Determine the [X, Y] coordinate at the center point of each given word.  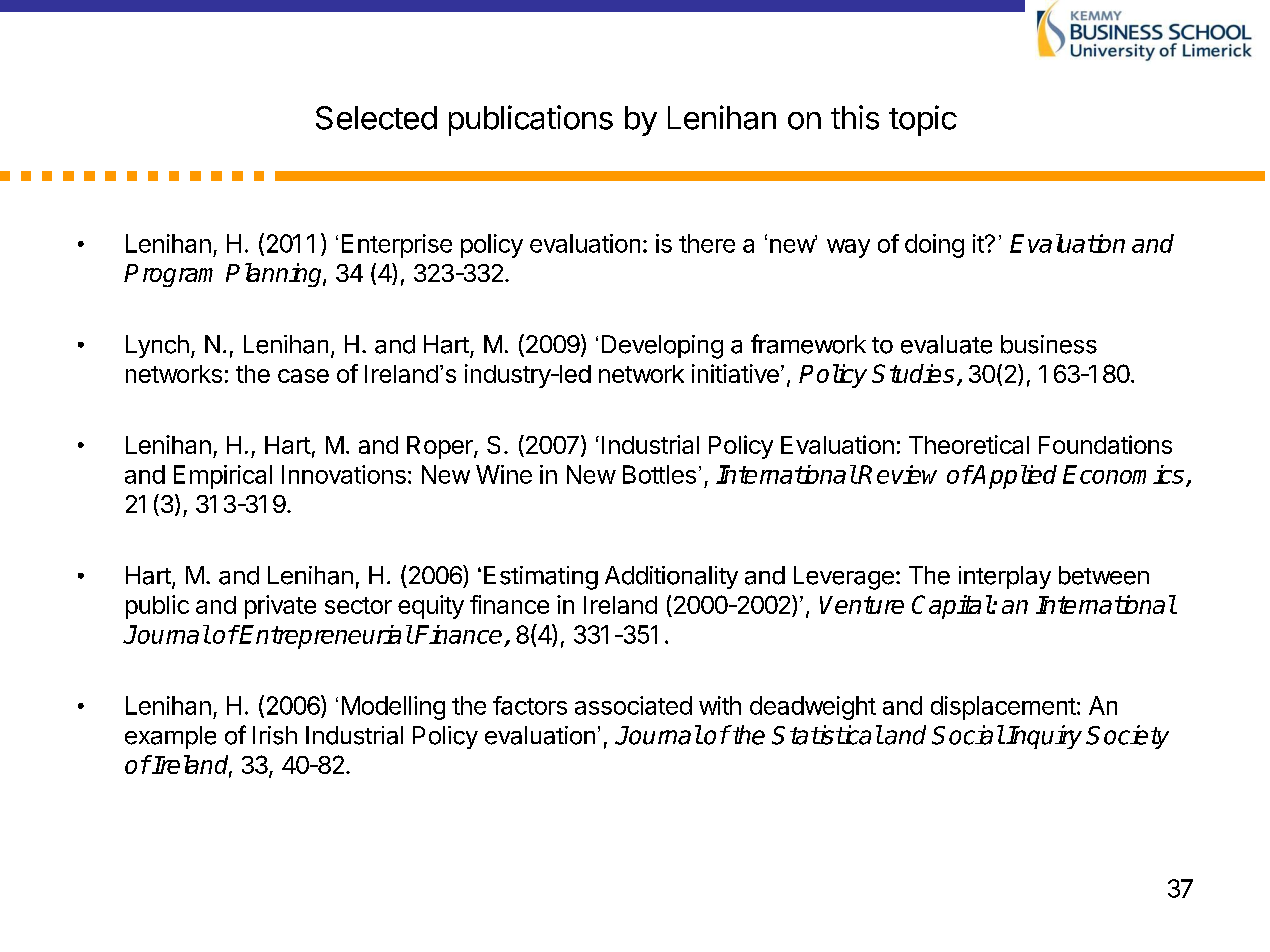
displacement [1003, 708]
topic [923, 120]
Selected [376, 118]
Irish [275, 735]
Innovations [344, 474]
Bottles [659, 474]
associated [633, 705]
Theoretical [969, 444]
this [855, 117]
